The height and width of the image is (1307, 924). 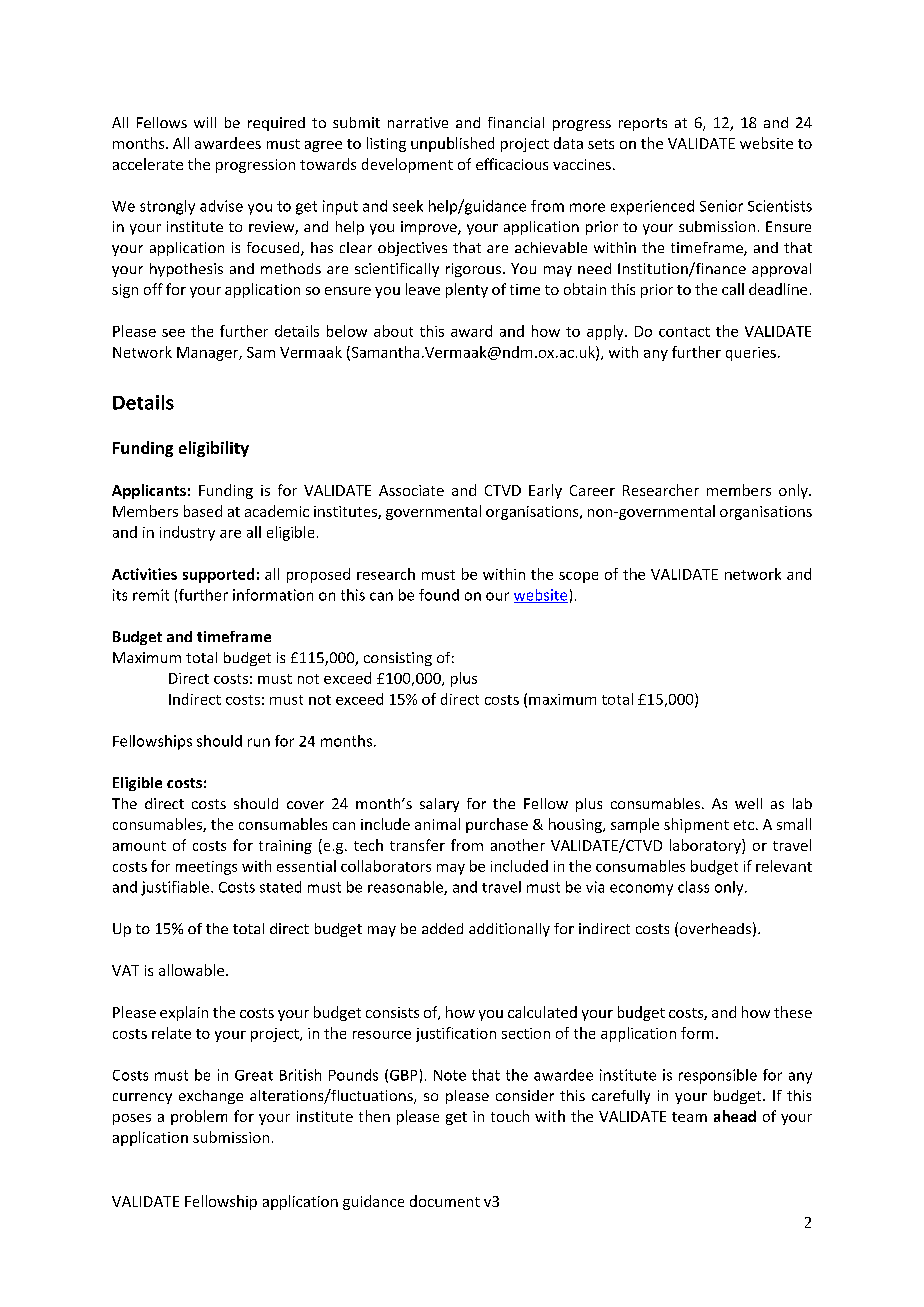 What do you see at coordinates (199, 1117) in the image?
I see `problem` at bounding box center [199, 1117].
